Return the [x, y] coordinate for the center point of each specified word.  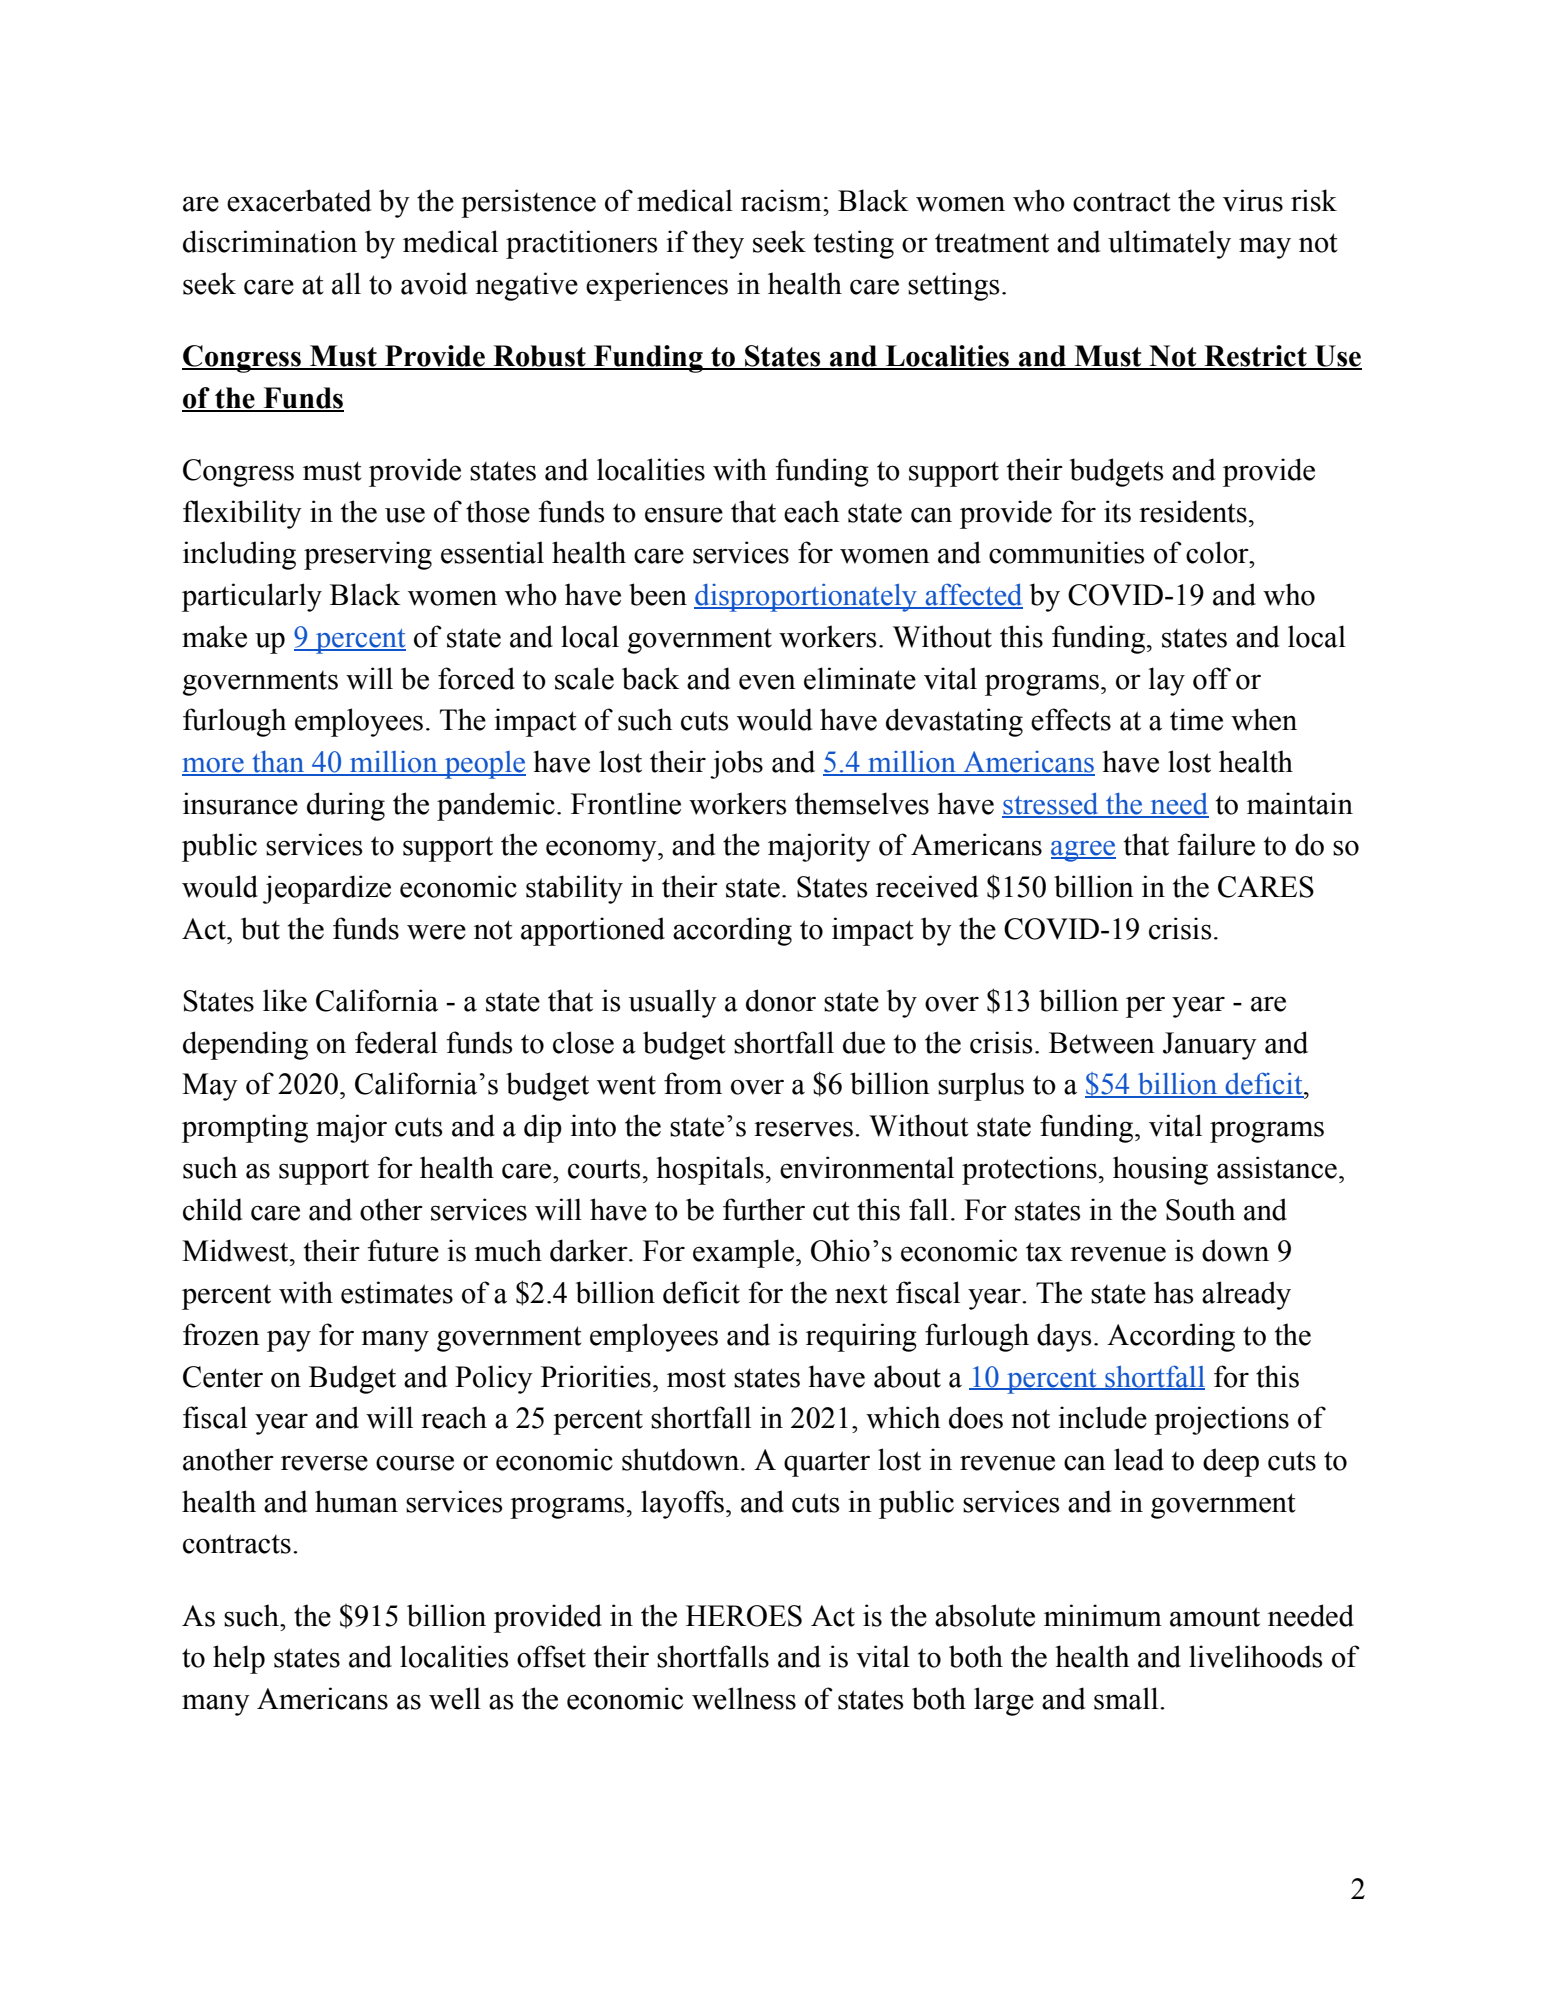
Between [1102, 1043]
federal [396, 1042]
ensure [684, 515]
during [346, 806]
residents [1193, 511]
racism [782, 200]
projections [1221, 1420]
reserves [803, 1129]
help [239, 1659]
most [696, 1378]
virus [1253, 200]
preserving [368, 555]
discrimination [270, 241]
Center [223, 1377]
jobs [736, 764]
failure [1216, 844]
